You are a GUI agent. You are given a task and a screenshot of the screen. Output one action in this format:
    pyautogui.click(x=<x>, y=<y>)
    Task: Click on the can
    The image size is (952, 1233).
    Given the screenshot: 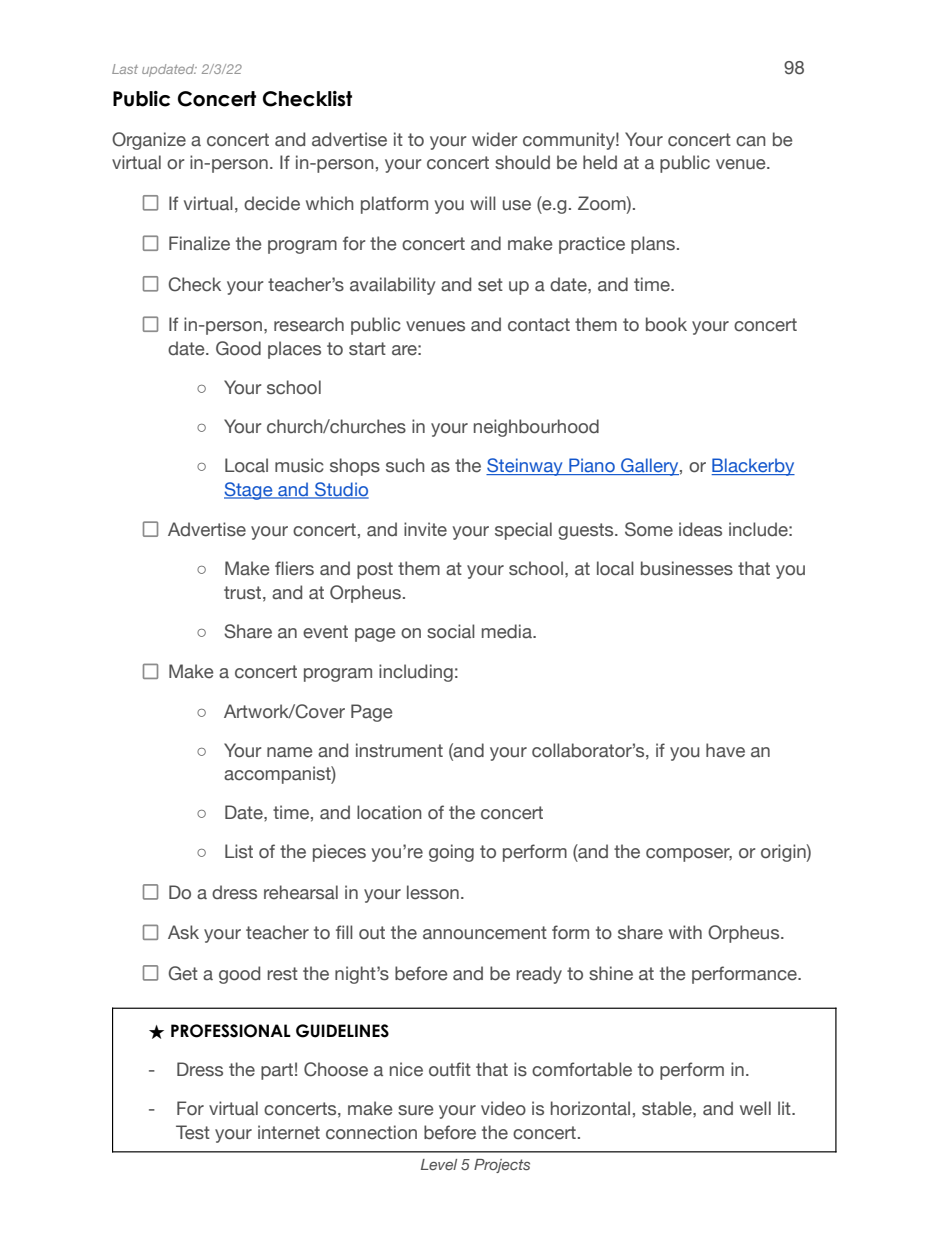 What is the action you would take?
    pyautogui.click(x=751, y=141)
